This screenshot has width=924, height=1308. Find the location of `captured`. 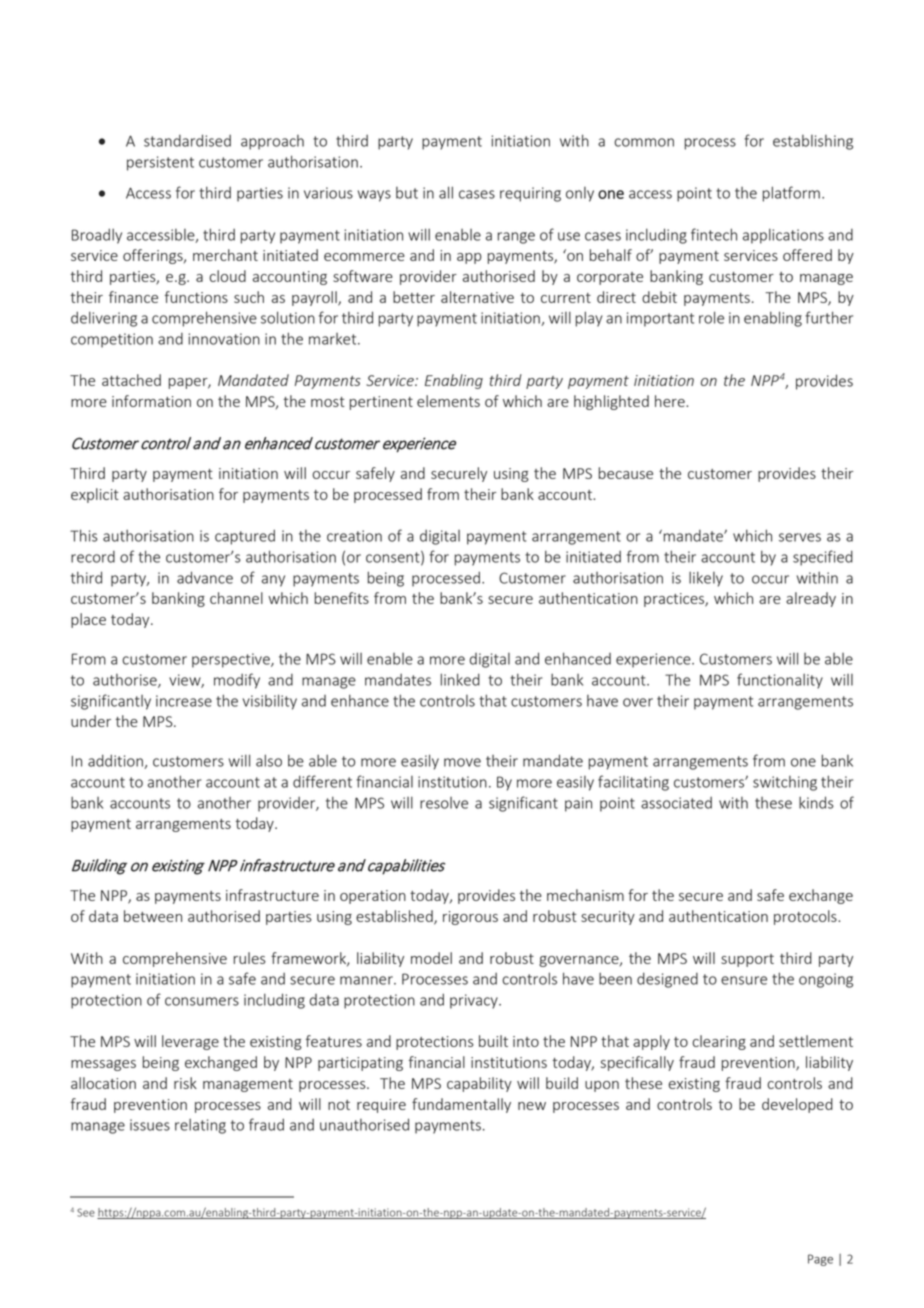

captured is located at coordinates (245, 537).
